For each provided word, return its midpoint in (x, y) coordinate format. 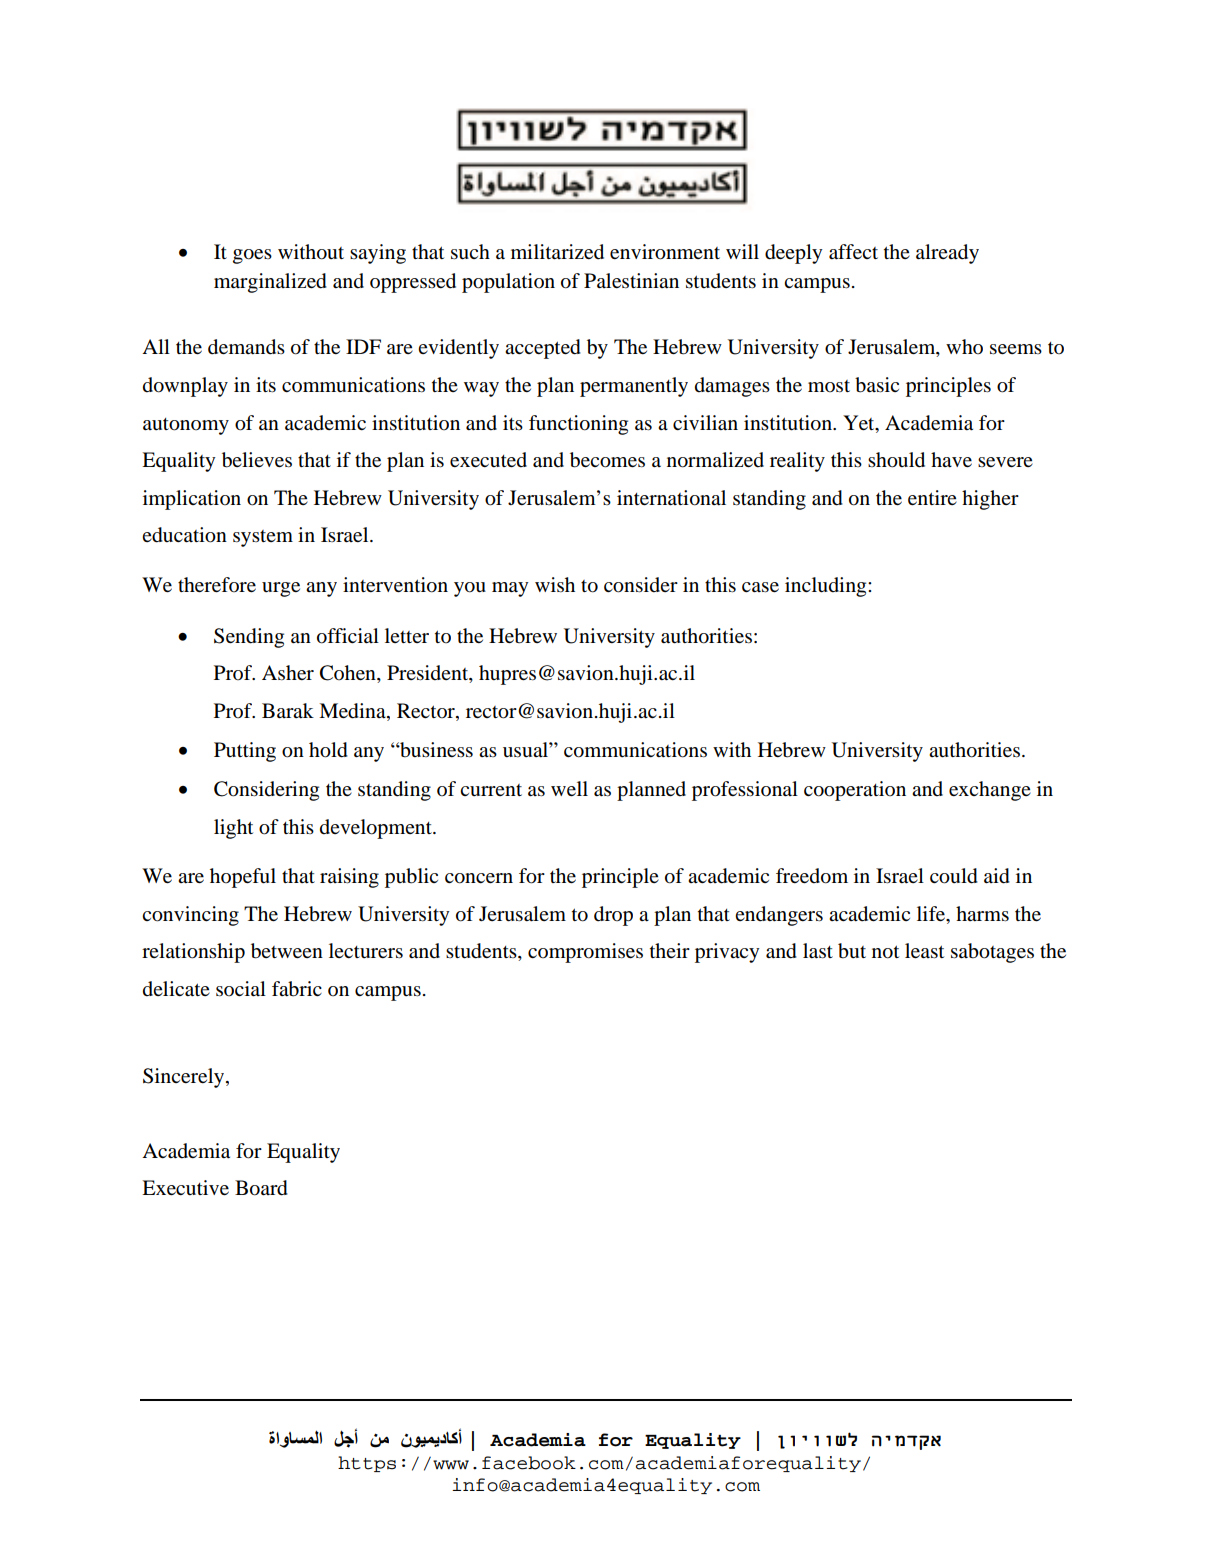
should (896, 460)
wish (555, 584)
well (569, 789)
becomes (607, 460)
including (827, 587)
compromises (585, 953)
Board (261, 1188)
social (241, 988)
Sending (249, 638)
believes (257, 460)
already (947, 254)
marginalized (270, 283)
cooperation (855, 791)
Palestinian (631, 281)
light (233, 829)
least (924, 951)
